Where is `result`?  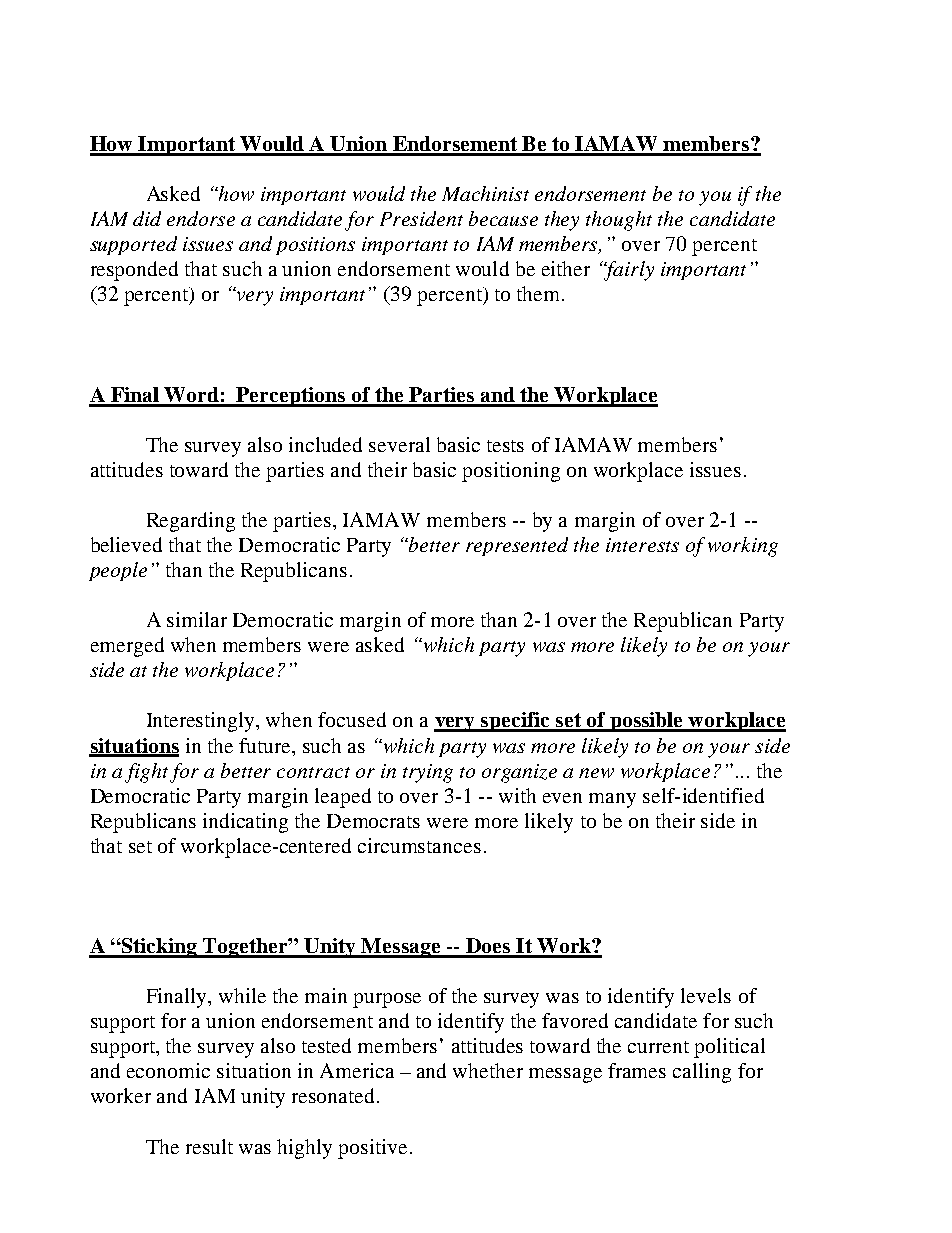
result is located at coordinates (209, 1146).
